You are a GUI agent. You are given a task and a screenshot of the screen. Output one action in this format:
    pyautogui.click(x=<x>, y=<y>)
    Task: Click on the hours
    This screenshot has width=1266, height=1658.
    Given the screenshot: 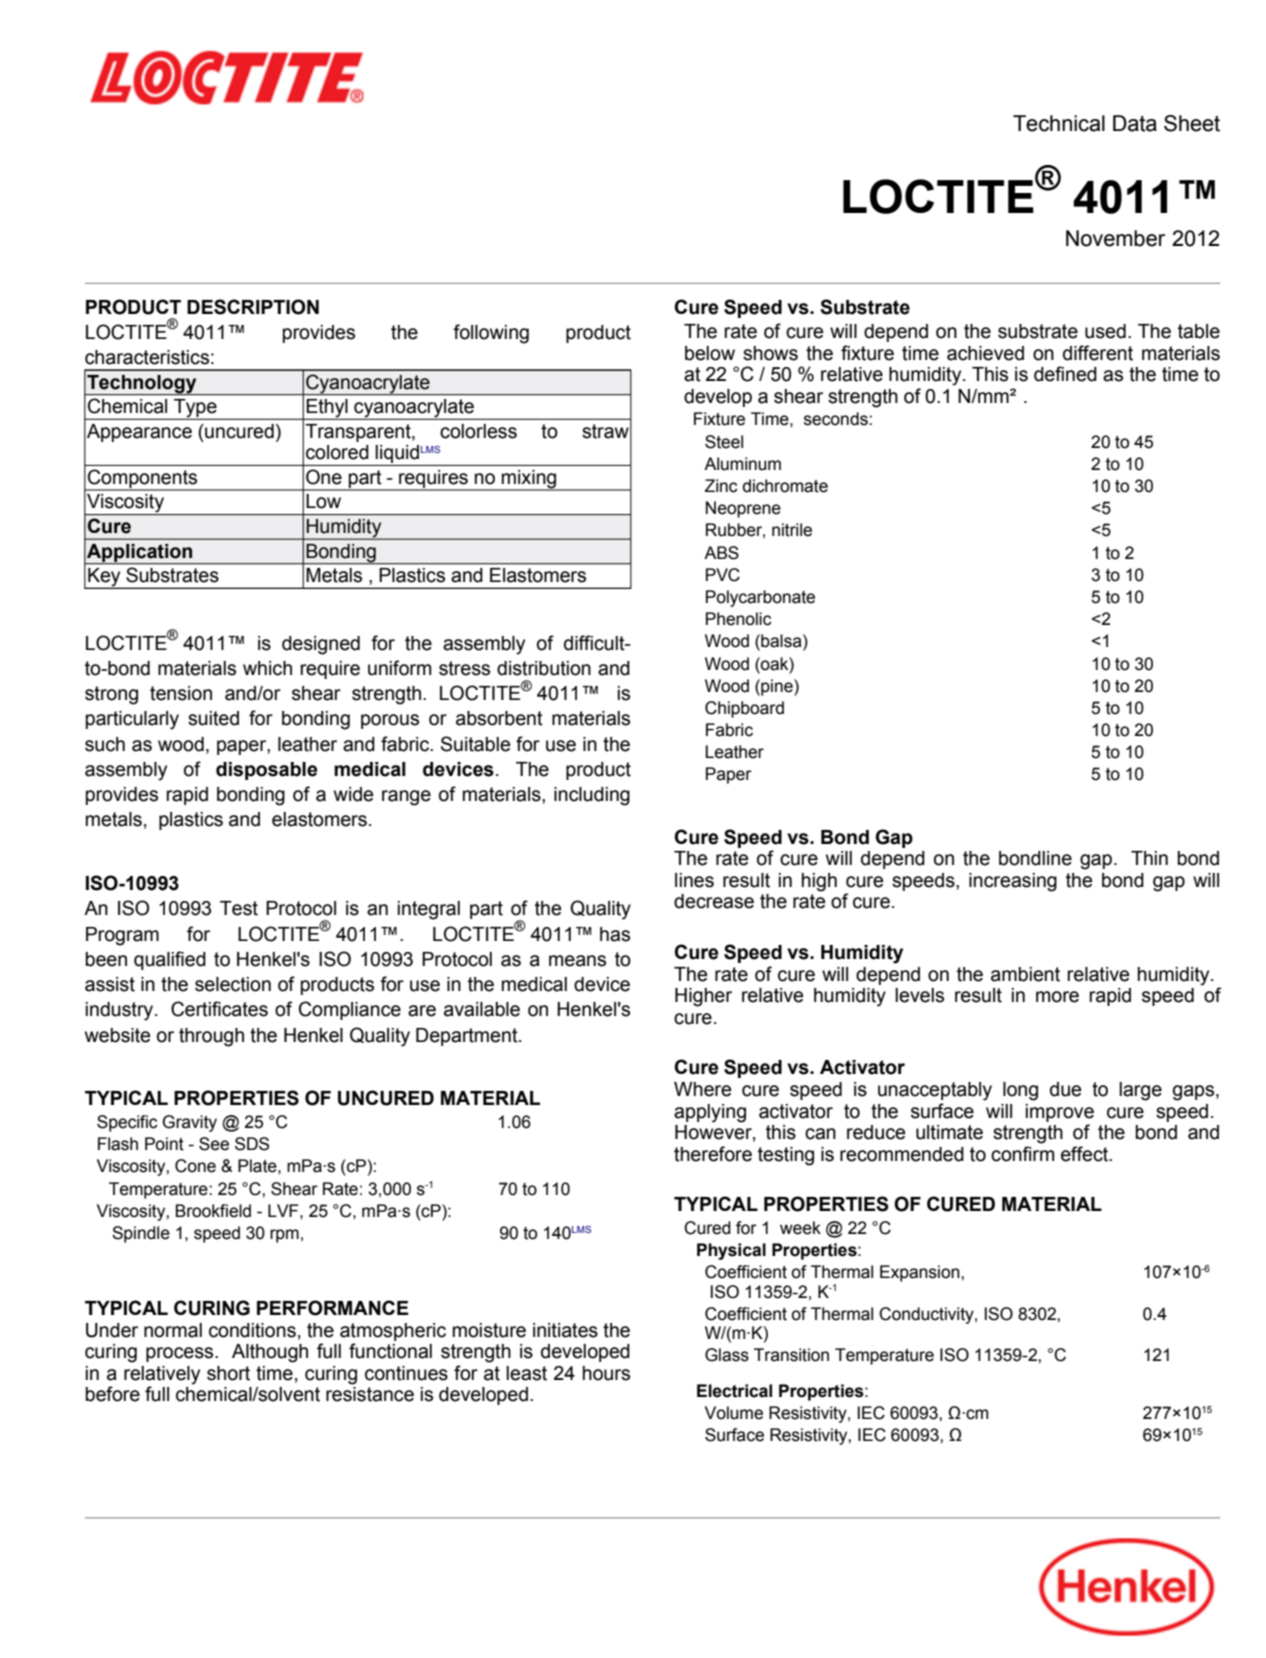 What is the action you would take?
    pyautogui.click(x=606, y=1373)
